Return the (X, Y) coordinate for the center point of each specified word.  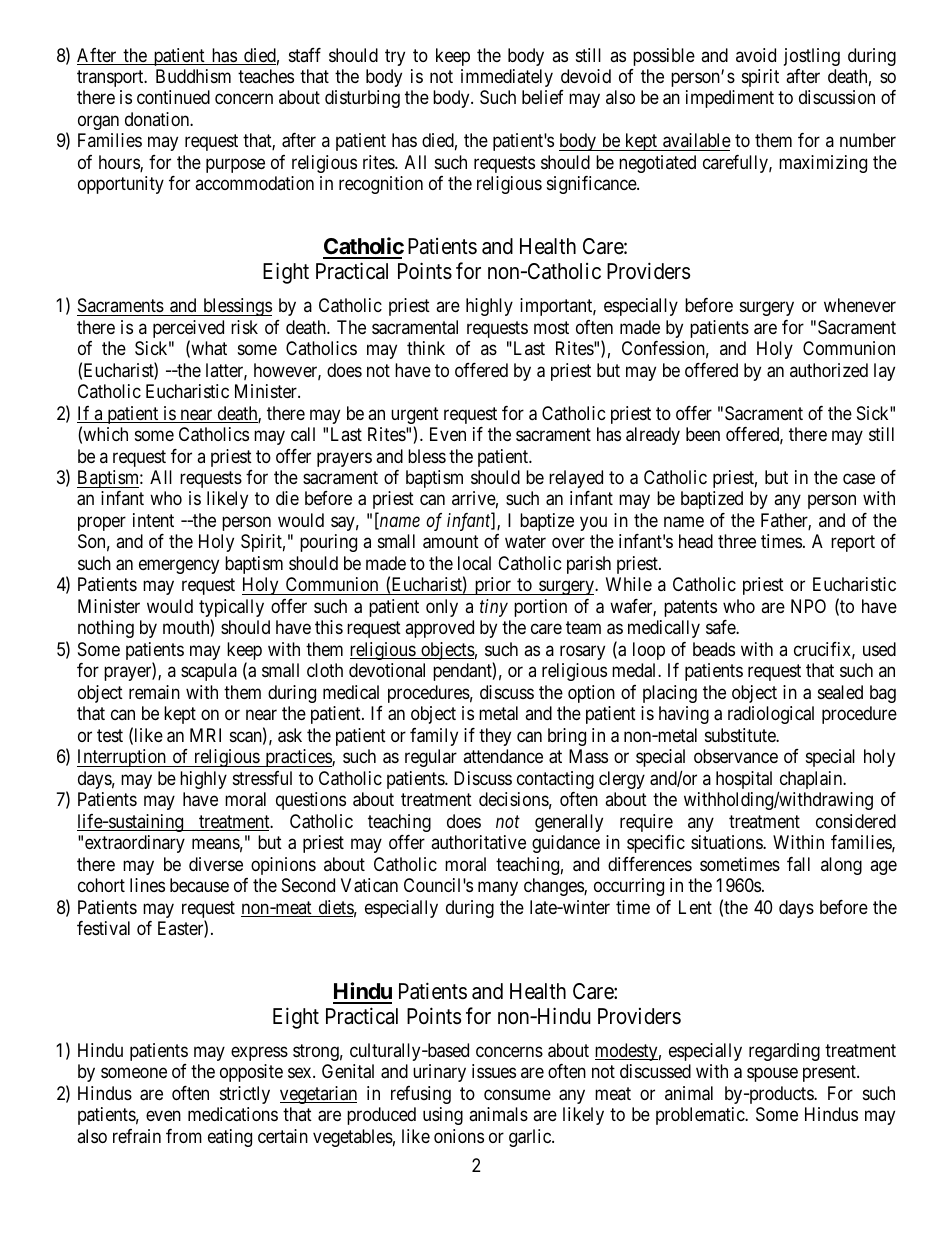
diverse (216, 864)
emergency (179, 566)
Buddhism (193, 76)
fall (798, 864)
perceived (188, 330)
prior (492, 586)
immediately (507, 78)
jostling (812, 57)
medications (233, 1114)
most (551, 327)
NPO (808, 606)
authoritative (478, 842)
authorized (829, 370)
